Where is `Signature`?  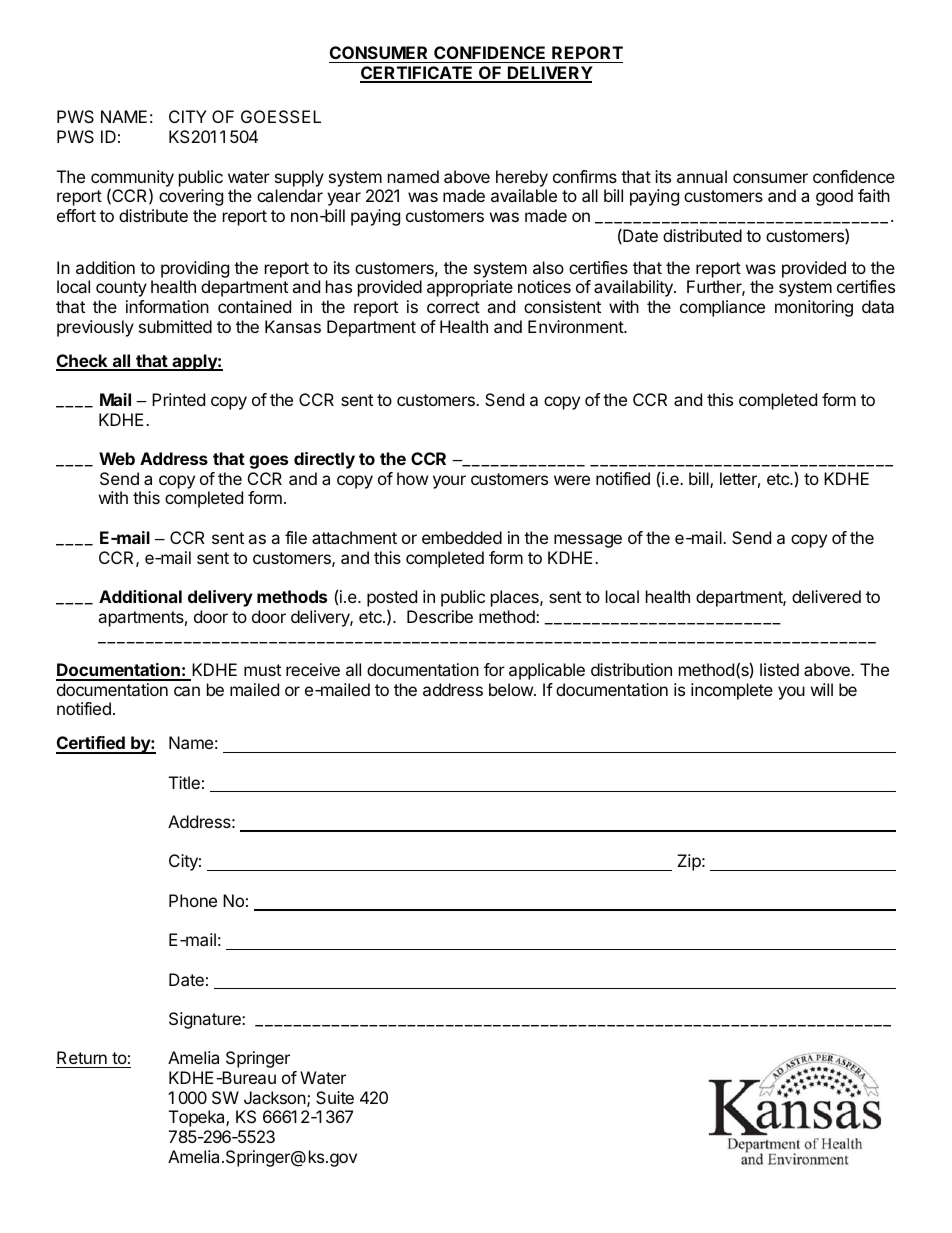
Signature is located at coordinates (206, 1020).
